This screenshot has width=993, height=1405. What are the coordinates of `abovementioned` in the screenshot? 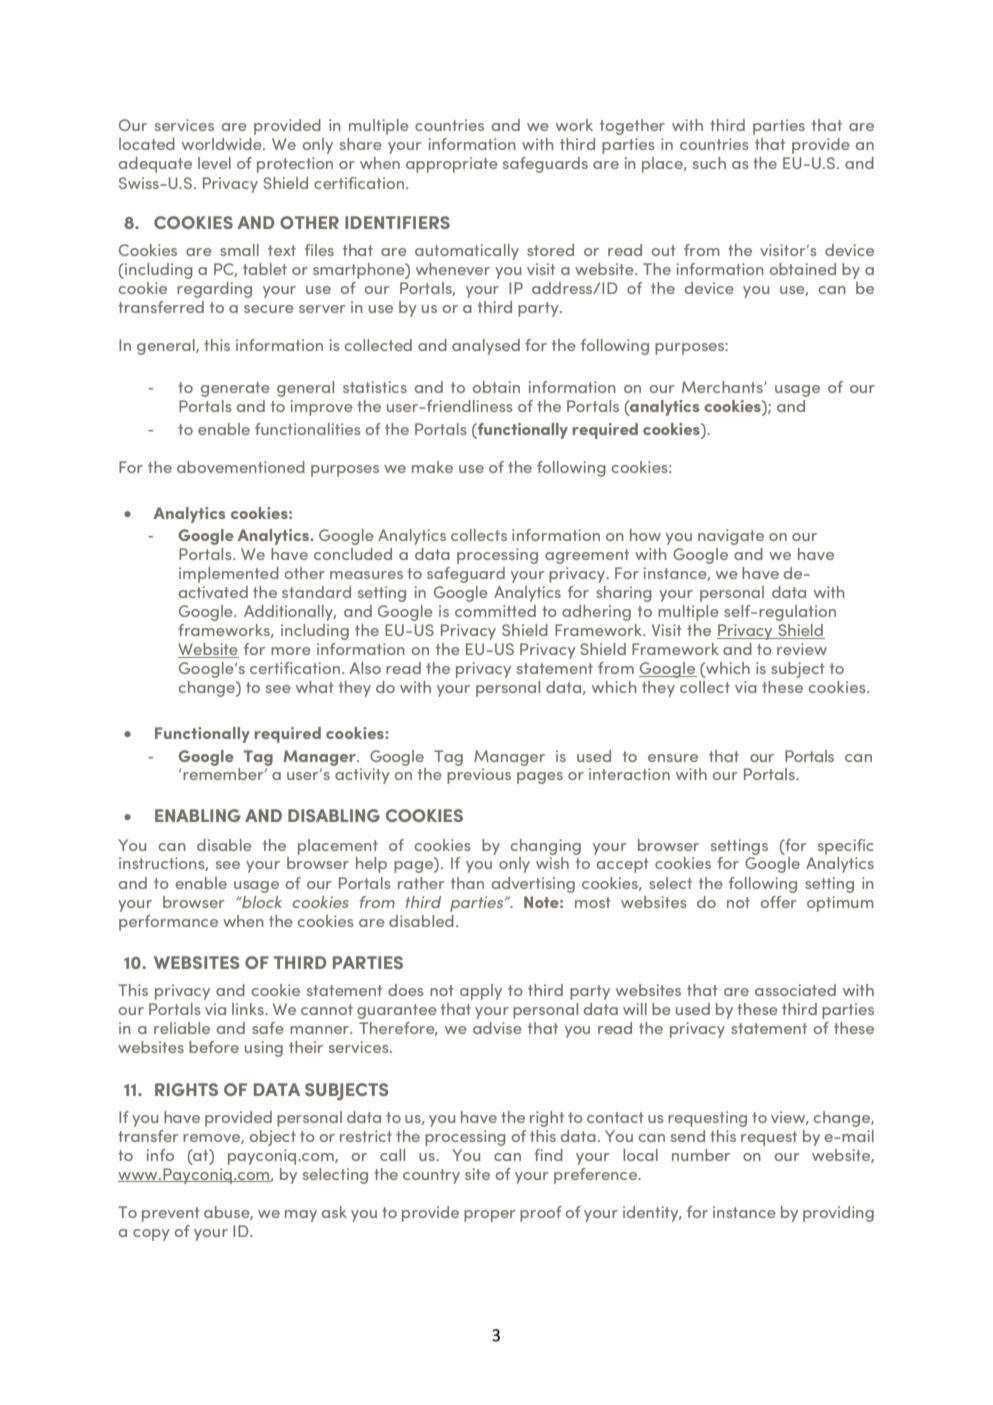 It's located at (241, 467).
